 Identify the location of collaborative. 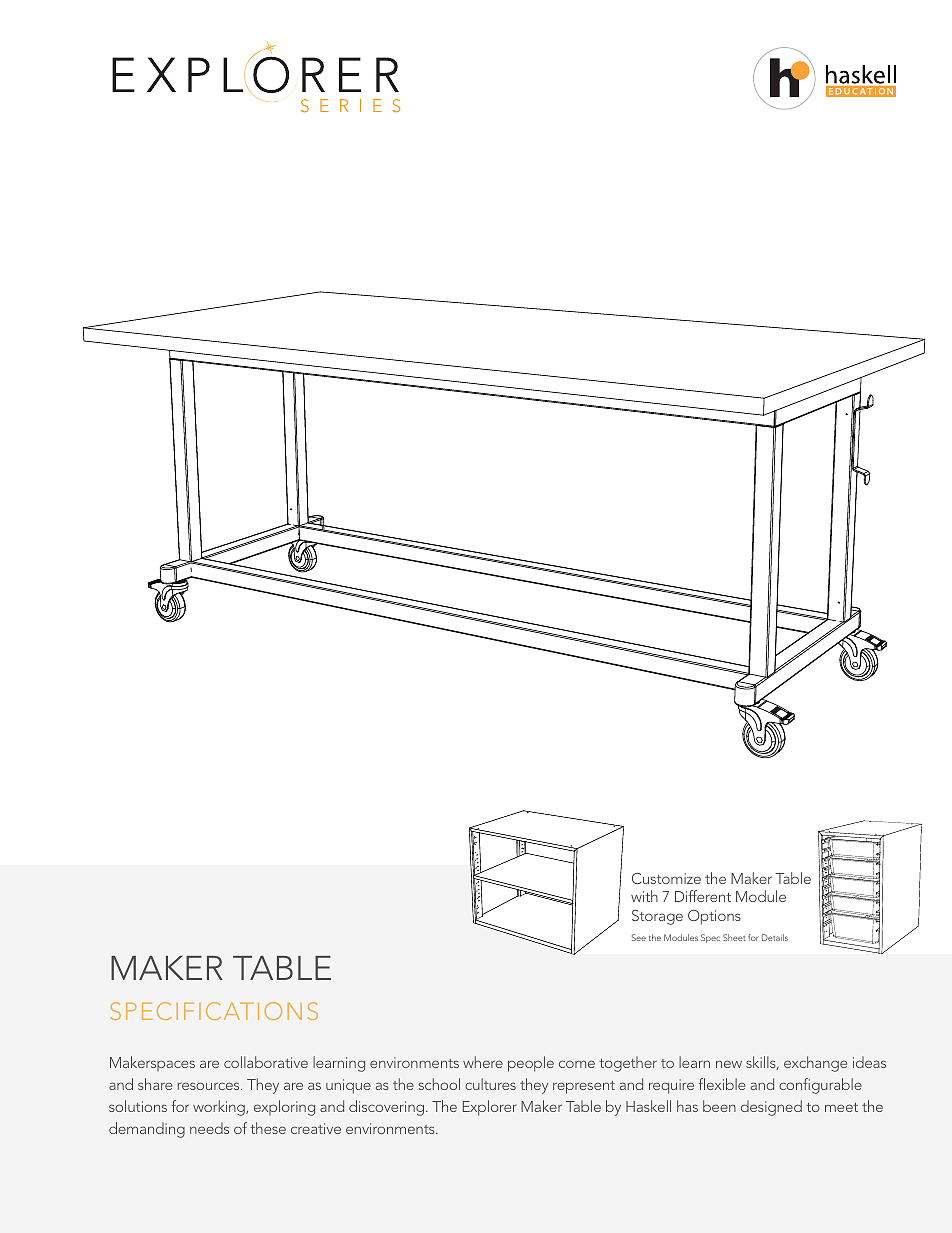
(266, 1062).
